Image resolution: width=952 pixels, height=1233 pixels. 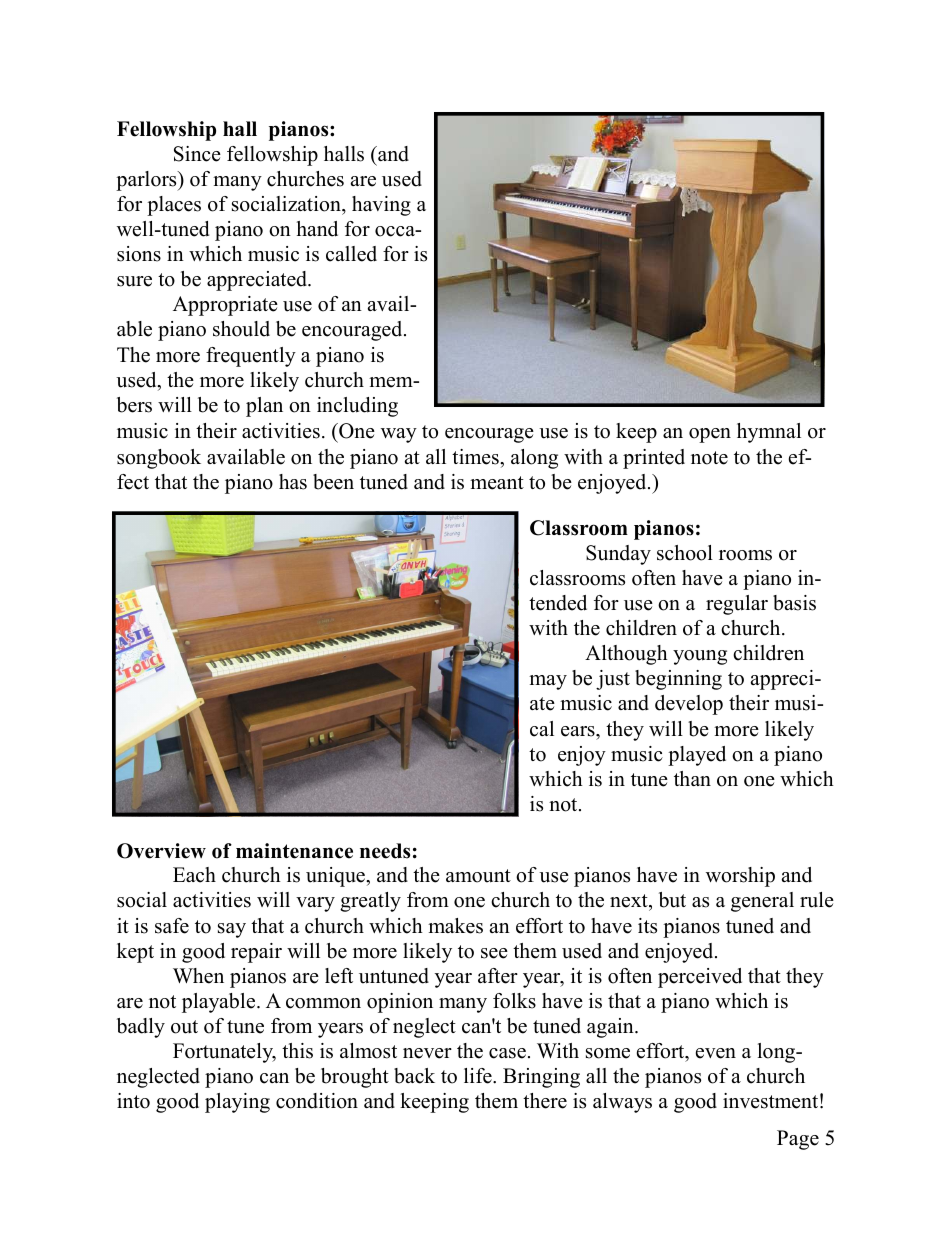 I want to click on amount, so click(x=478, y=876).
